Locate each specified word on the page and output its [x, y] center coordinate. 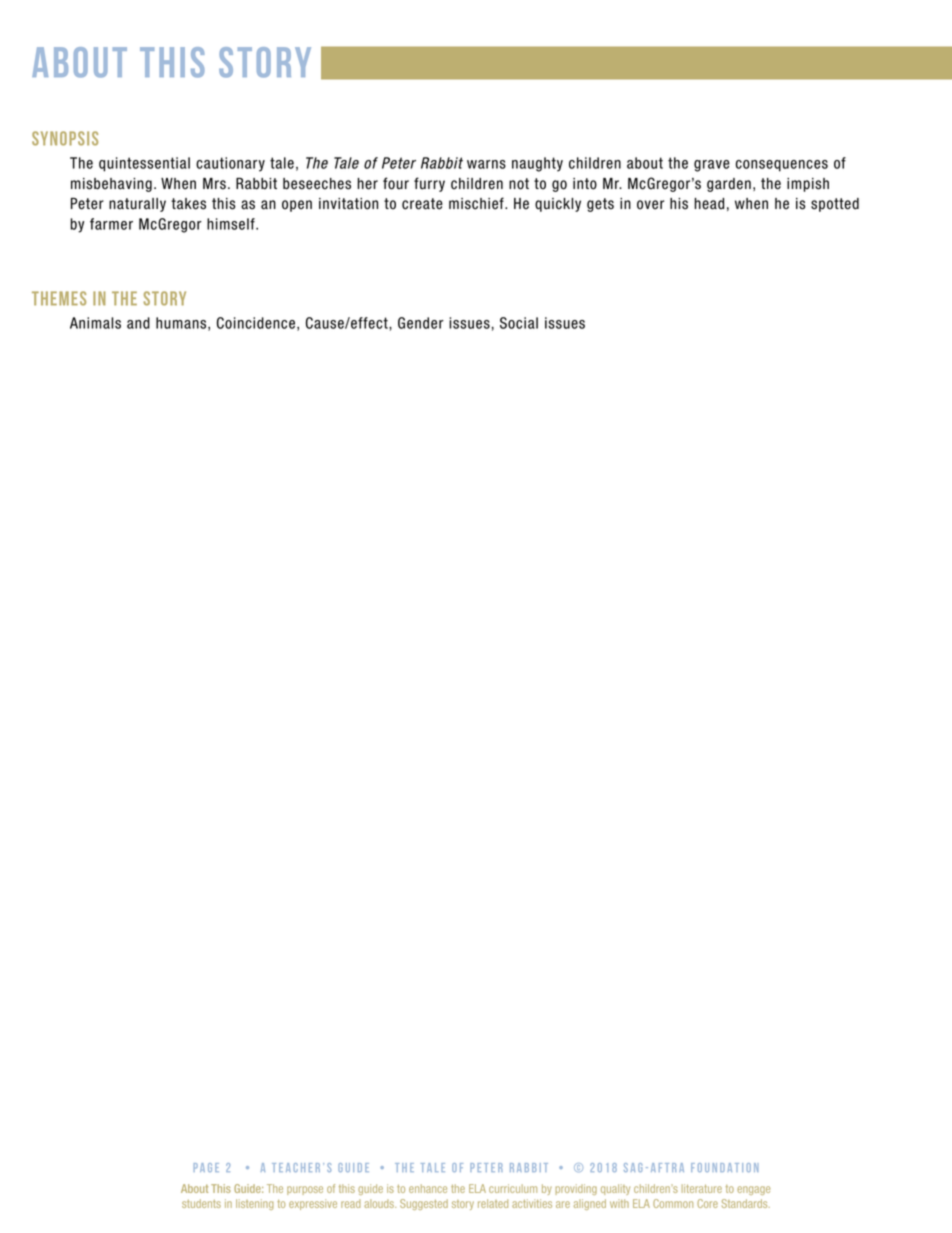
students [201, 1203]
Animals [95, 323]
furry [429, 184]
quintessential [144, 164]
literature [702, 1188]
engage [753, 1190]
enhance [428, 1188]
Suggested [424, 1204]
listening [255, 1204]
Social [519, 323]
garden [729, 185]
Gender [421, 323]
